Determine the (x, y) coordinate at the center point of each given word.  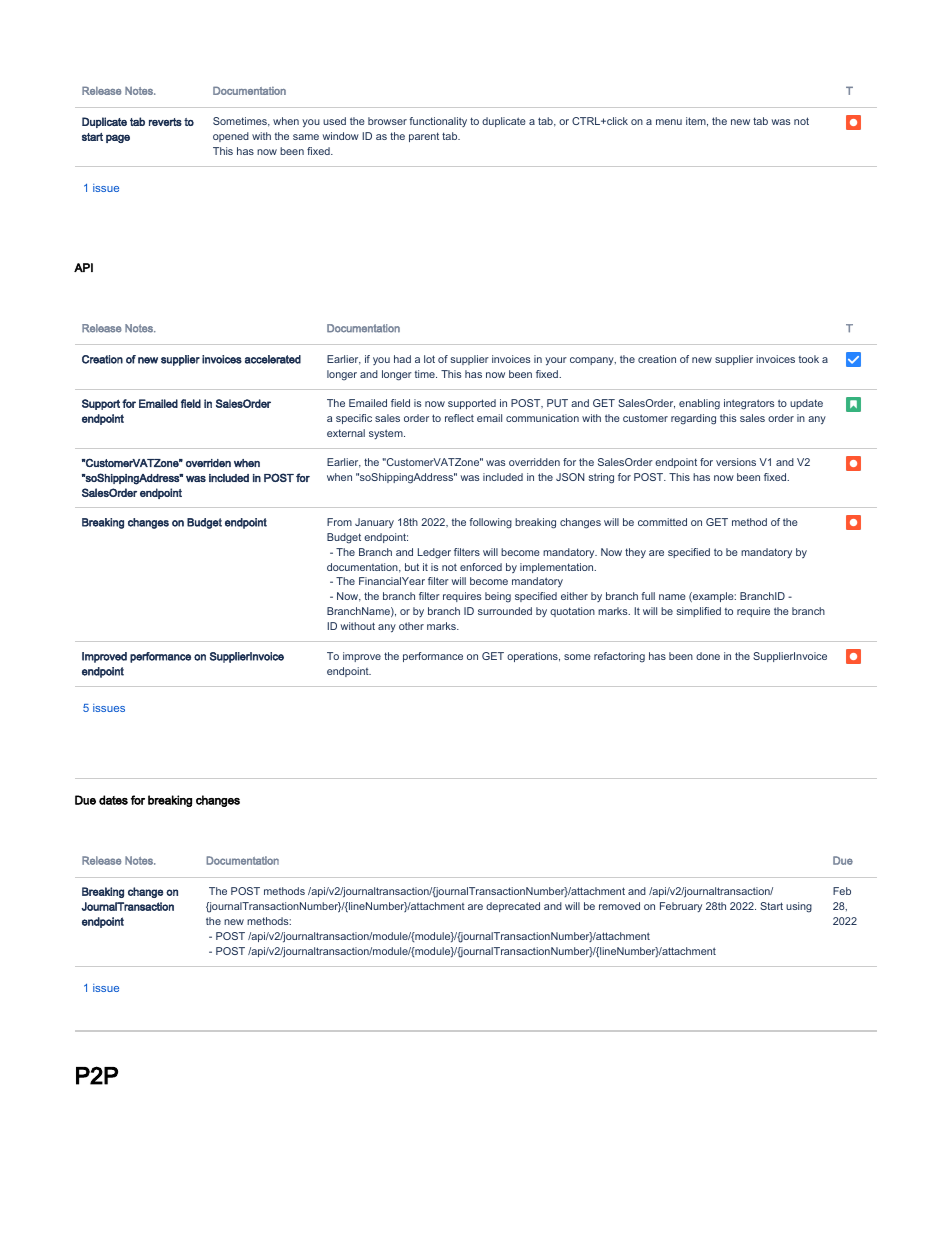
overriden (208, 463)
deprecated (513, 907)
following (490, 523)
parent (424, 137)
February (681, 907)
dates (113, 800)
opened (231, 137)
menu (669, 122)
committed (662, 522)
